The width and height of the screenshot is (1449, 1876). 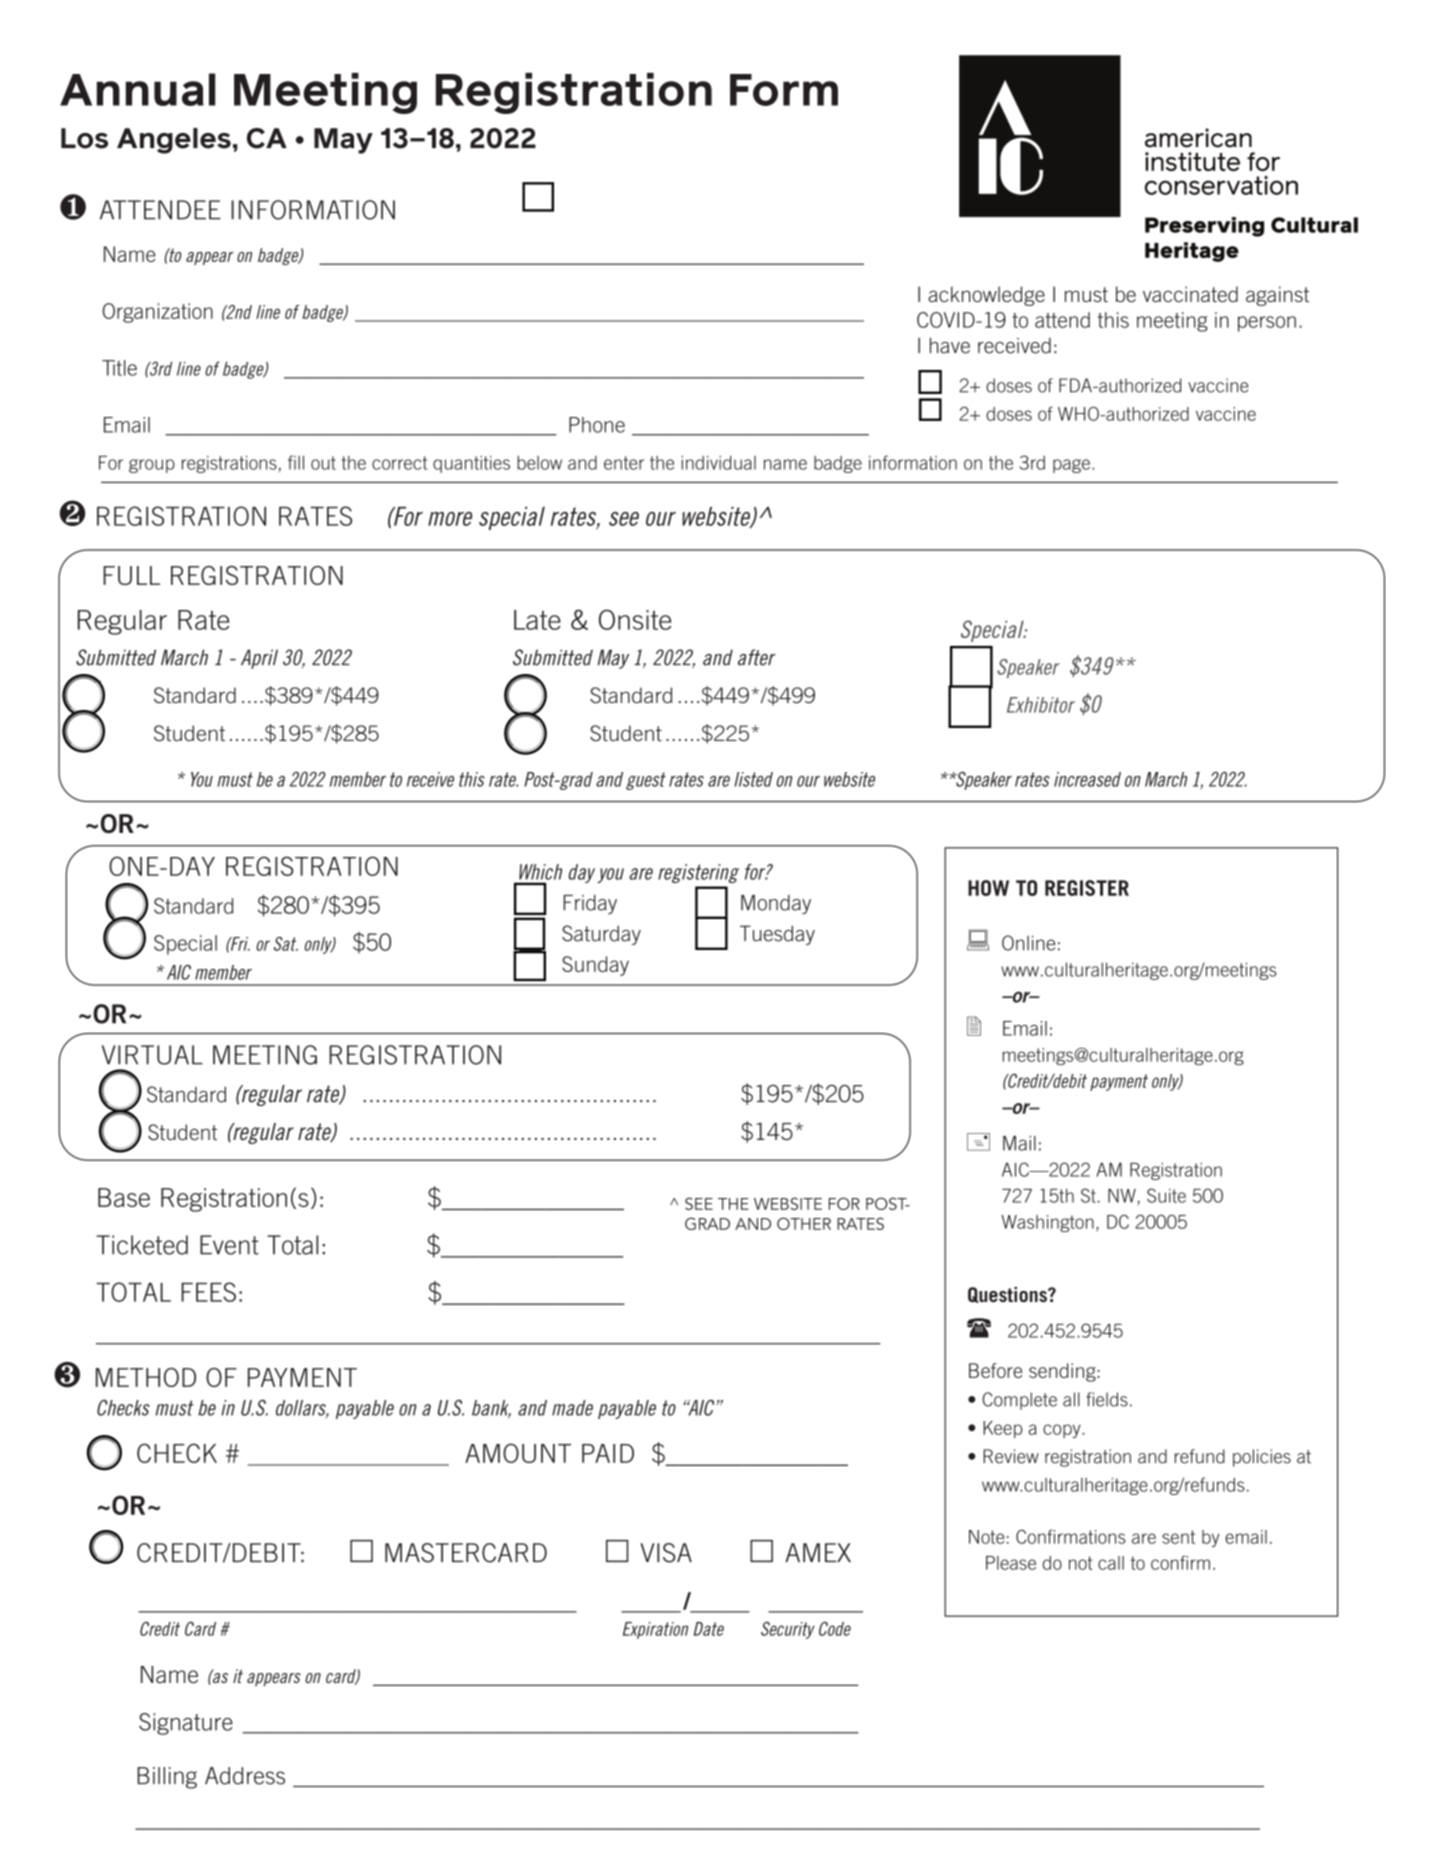 What do you see at coordinates (988, 888) in the screenshot?
I see `HOW` at bounding box center [988, 888].
